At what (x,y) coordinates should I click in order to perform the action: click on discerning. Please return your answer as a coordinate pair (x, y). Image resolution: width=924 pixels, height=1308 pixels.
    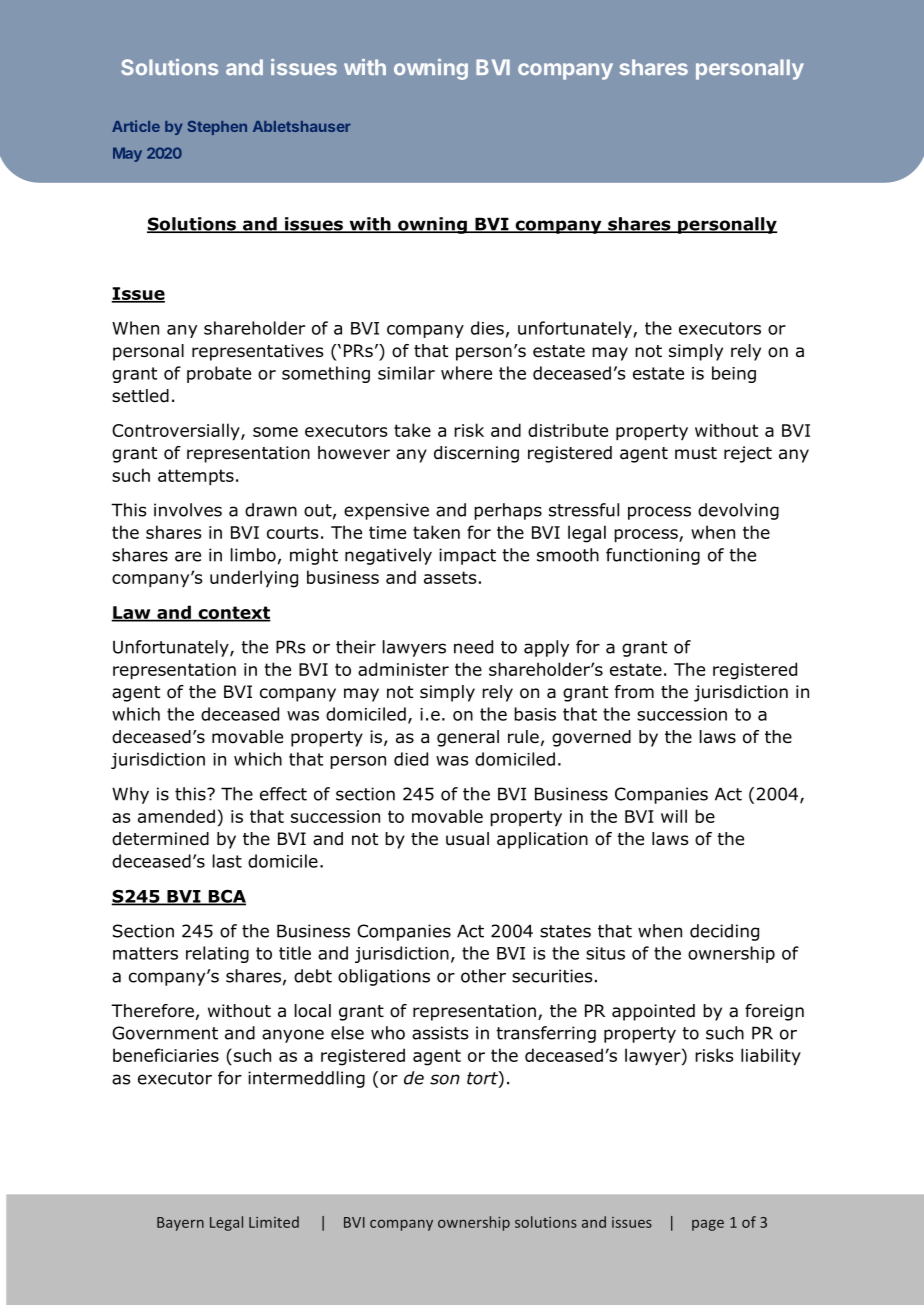
    Looking at the image, I should click on (476, 454).
